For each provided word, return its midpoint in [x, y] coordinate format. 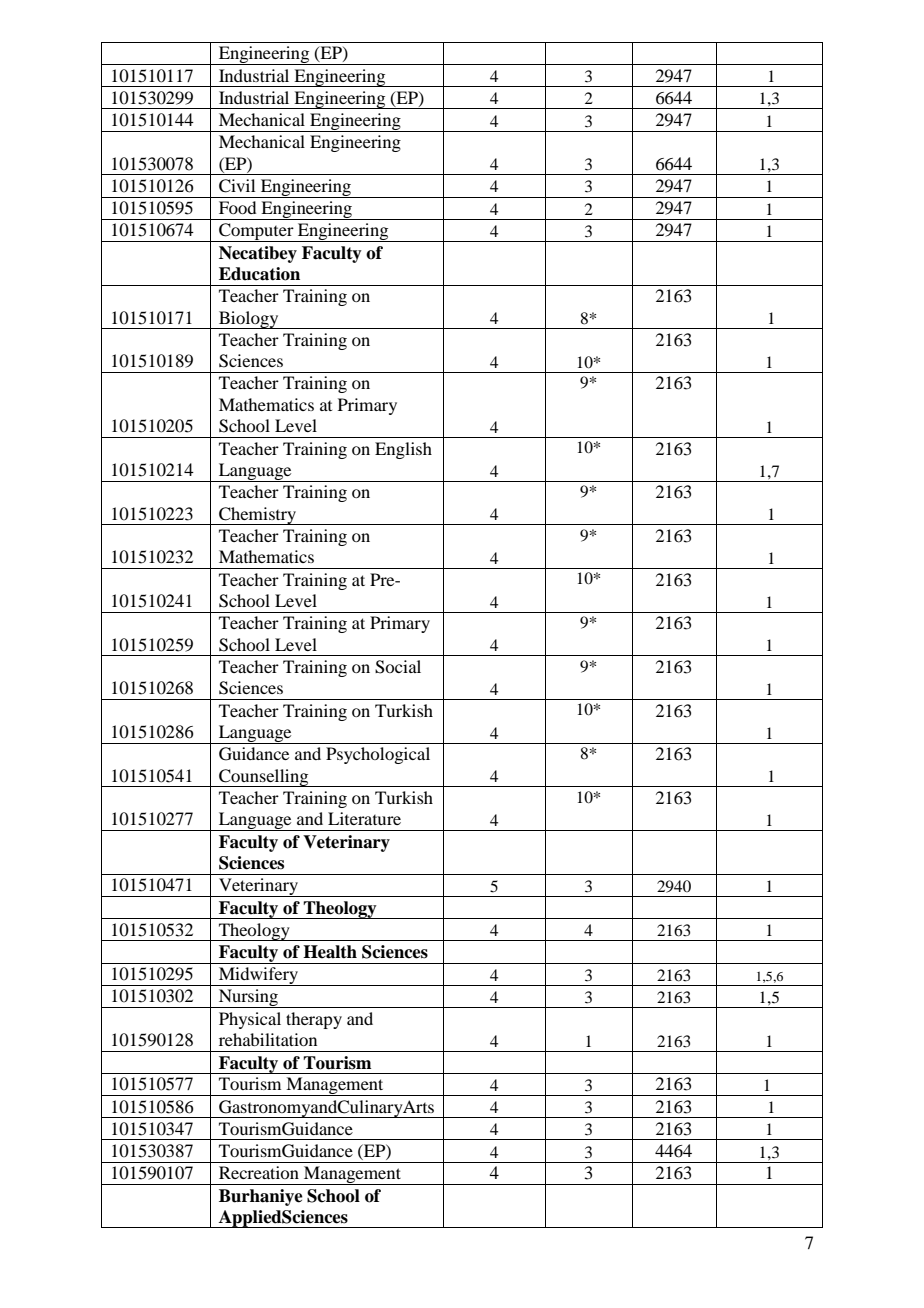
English [403, 450]
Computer [256, 232]
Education [259, 274]
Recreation [259, 1172]
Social [398, 667]
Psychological [378, 755]
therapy [314, 1020]
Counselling [264, 778]
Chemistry [257, 516]
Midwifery [258, 976]
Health [330, 952]
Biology [249, 320]
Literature [364, 818]
